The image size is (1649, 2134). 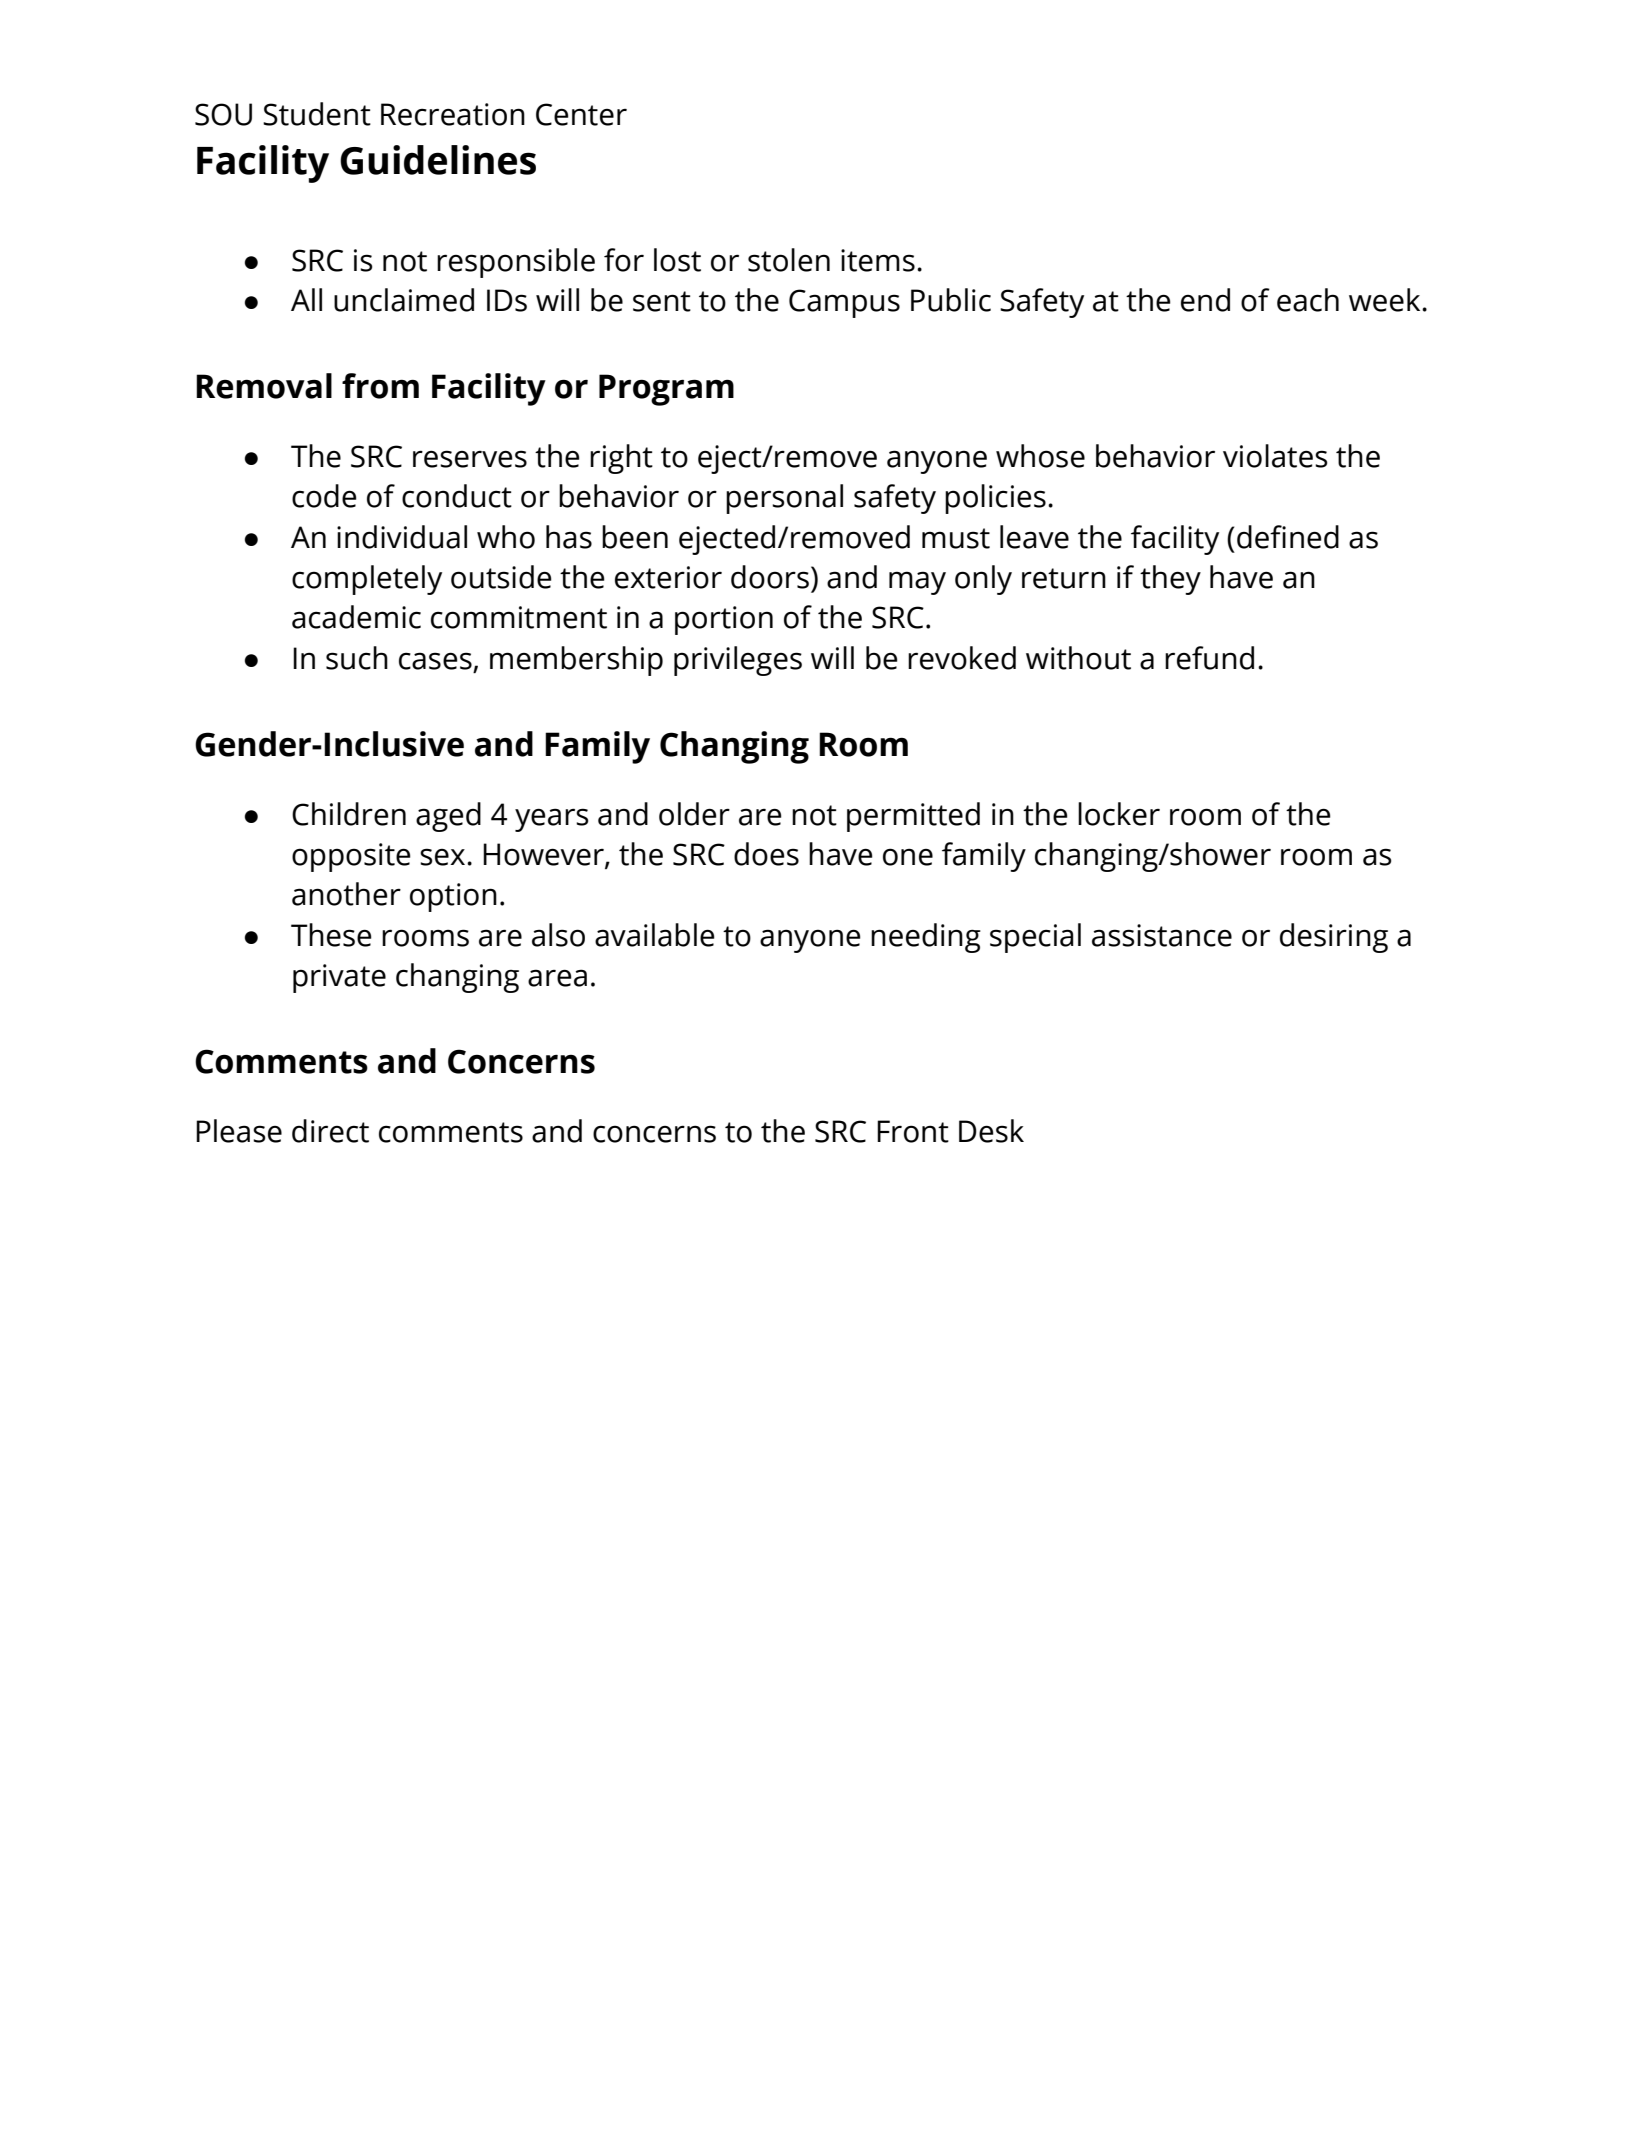 I want to click on portion, so click(x=724, y=620).
